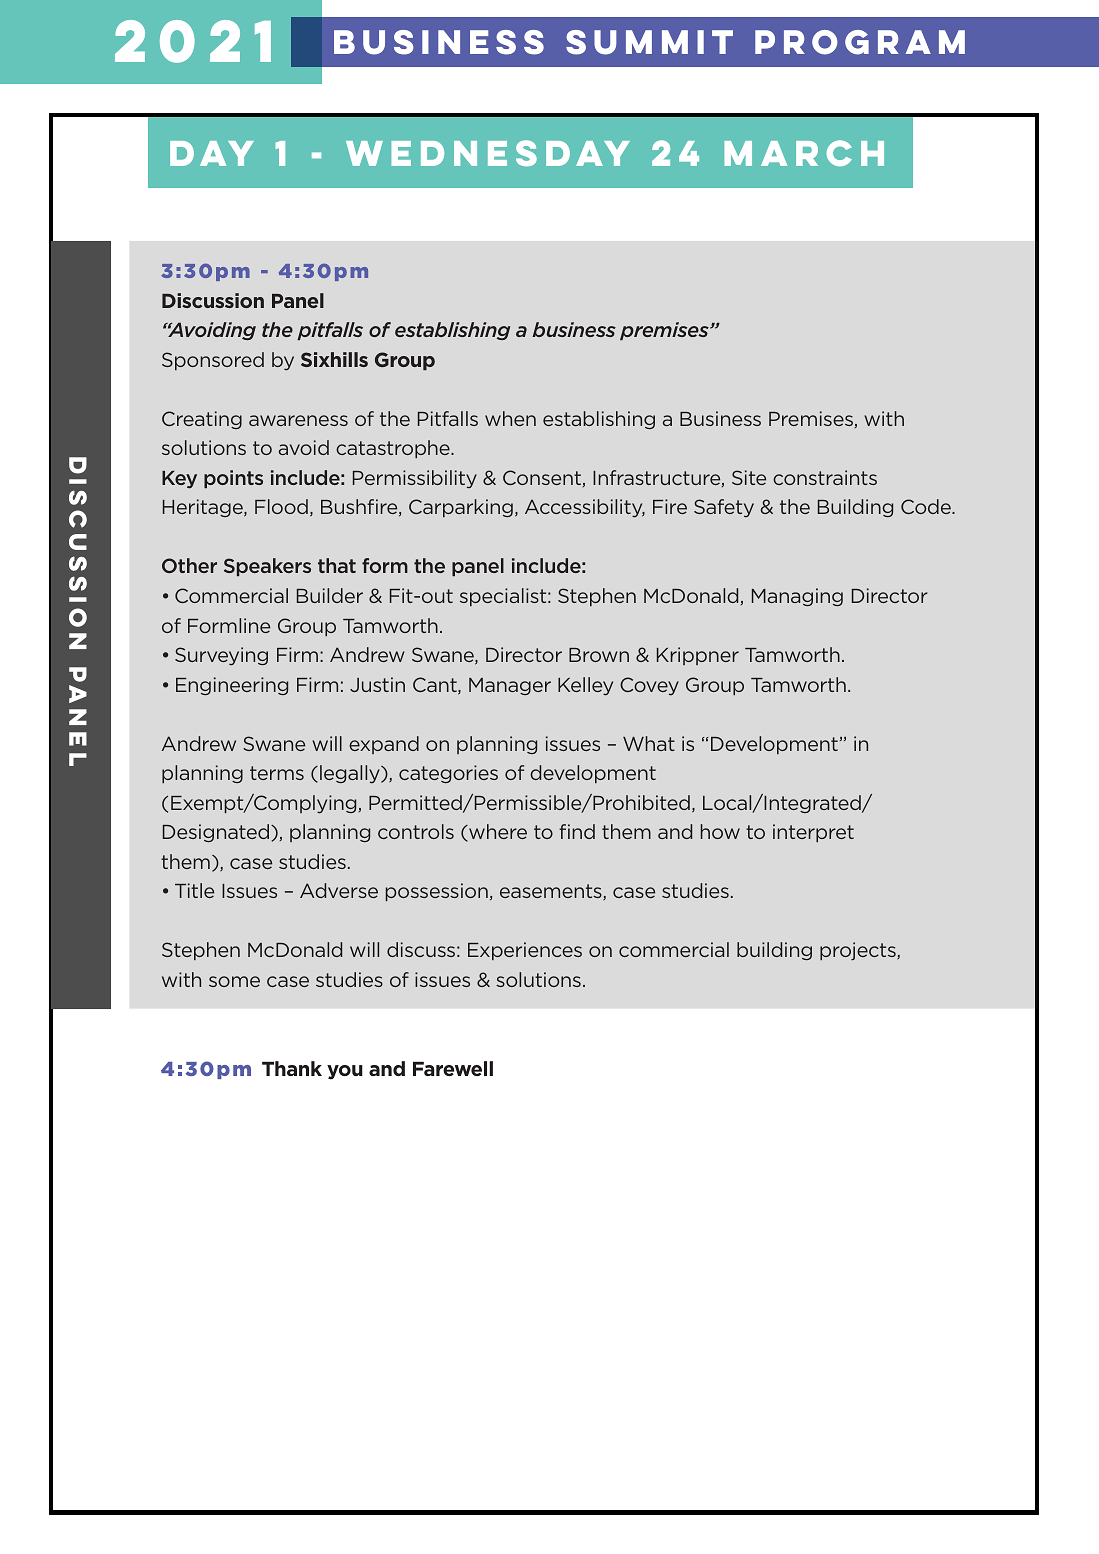  What do you see at coordinates (860, 42) in the screenshot?
I see `PROGRAM` at bounding box center [860, 42].
